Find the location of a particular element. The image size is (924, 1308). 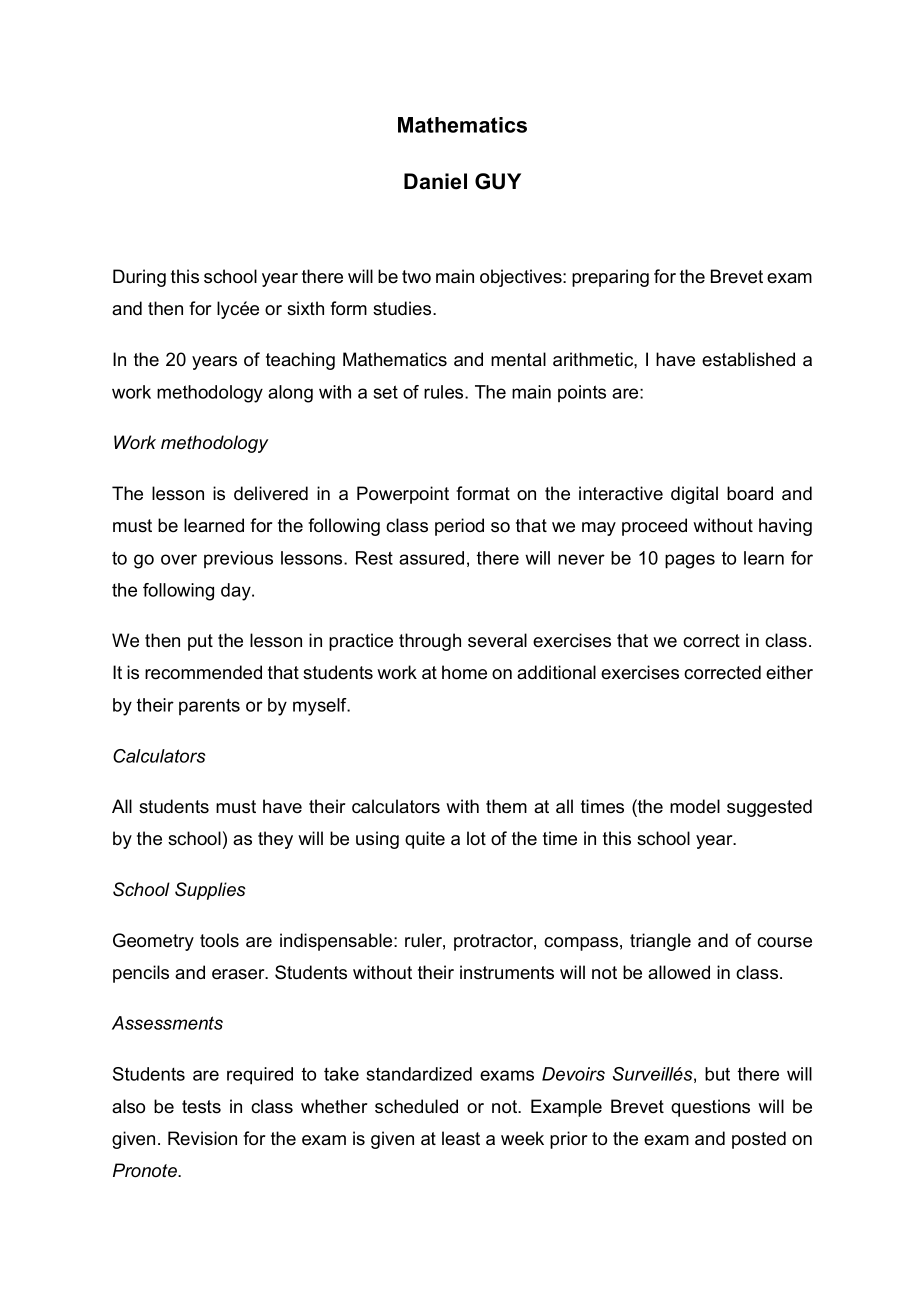

Supplies is located at coordinates (210, 891).
